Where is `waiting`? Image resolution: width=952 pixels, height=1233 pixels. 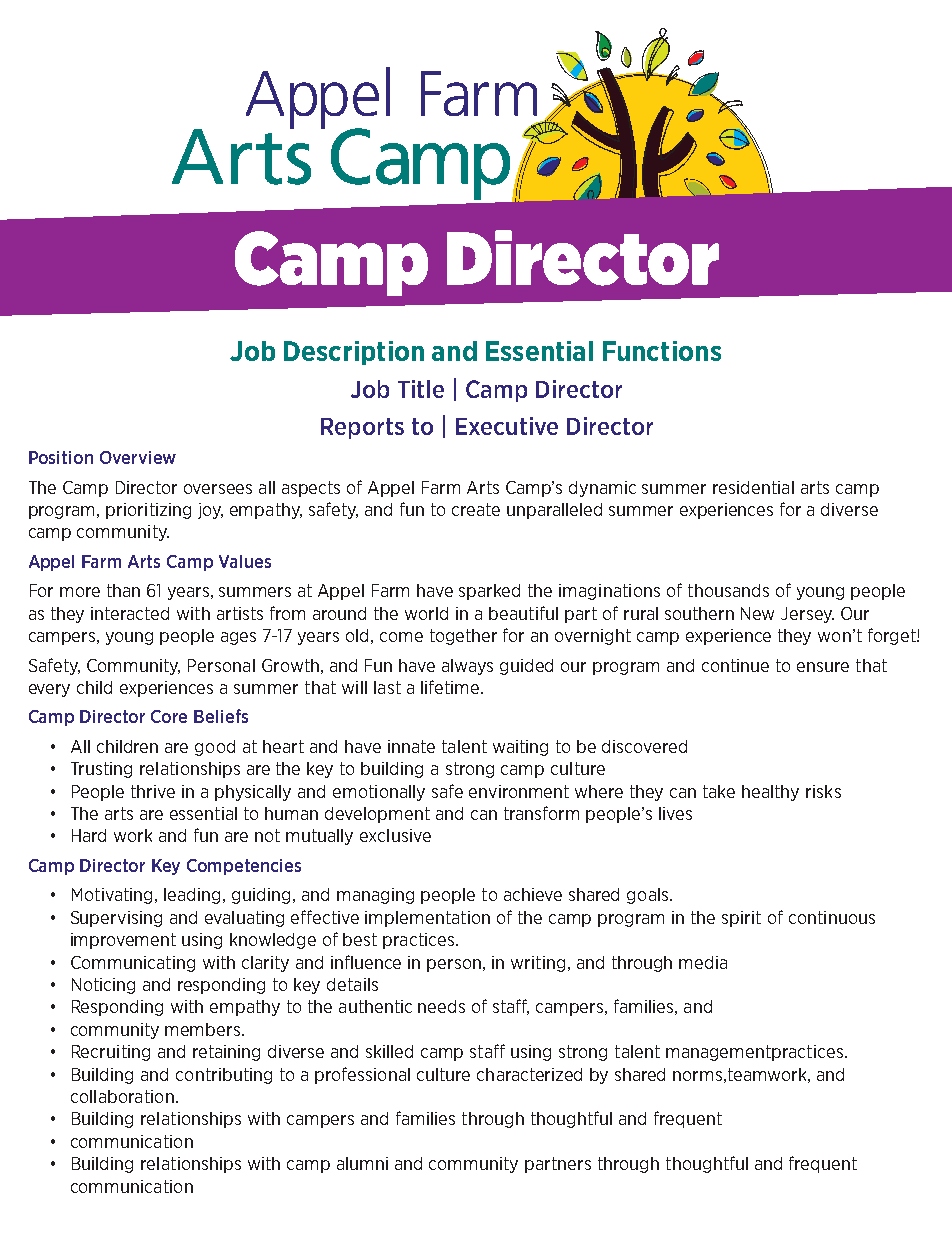 waiting is located at coordinates (520, 748).
